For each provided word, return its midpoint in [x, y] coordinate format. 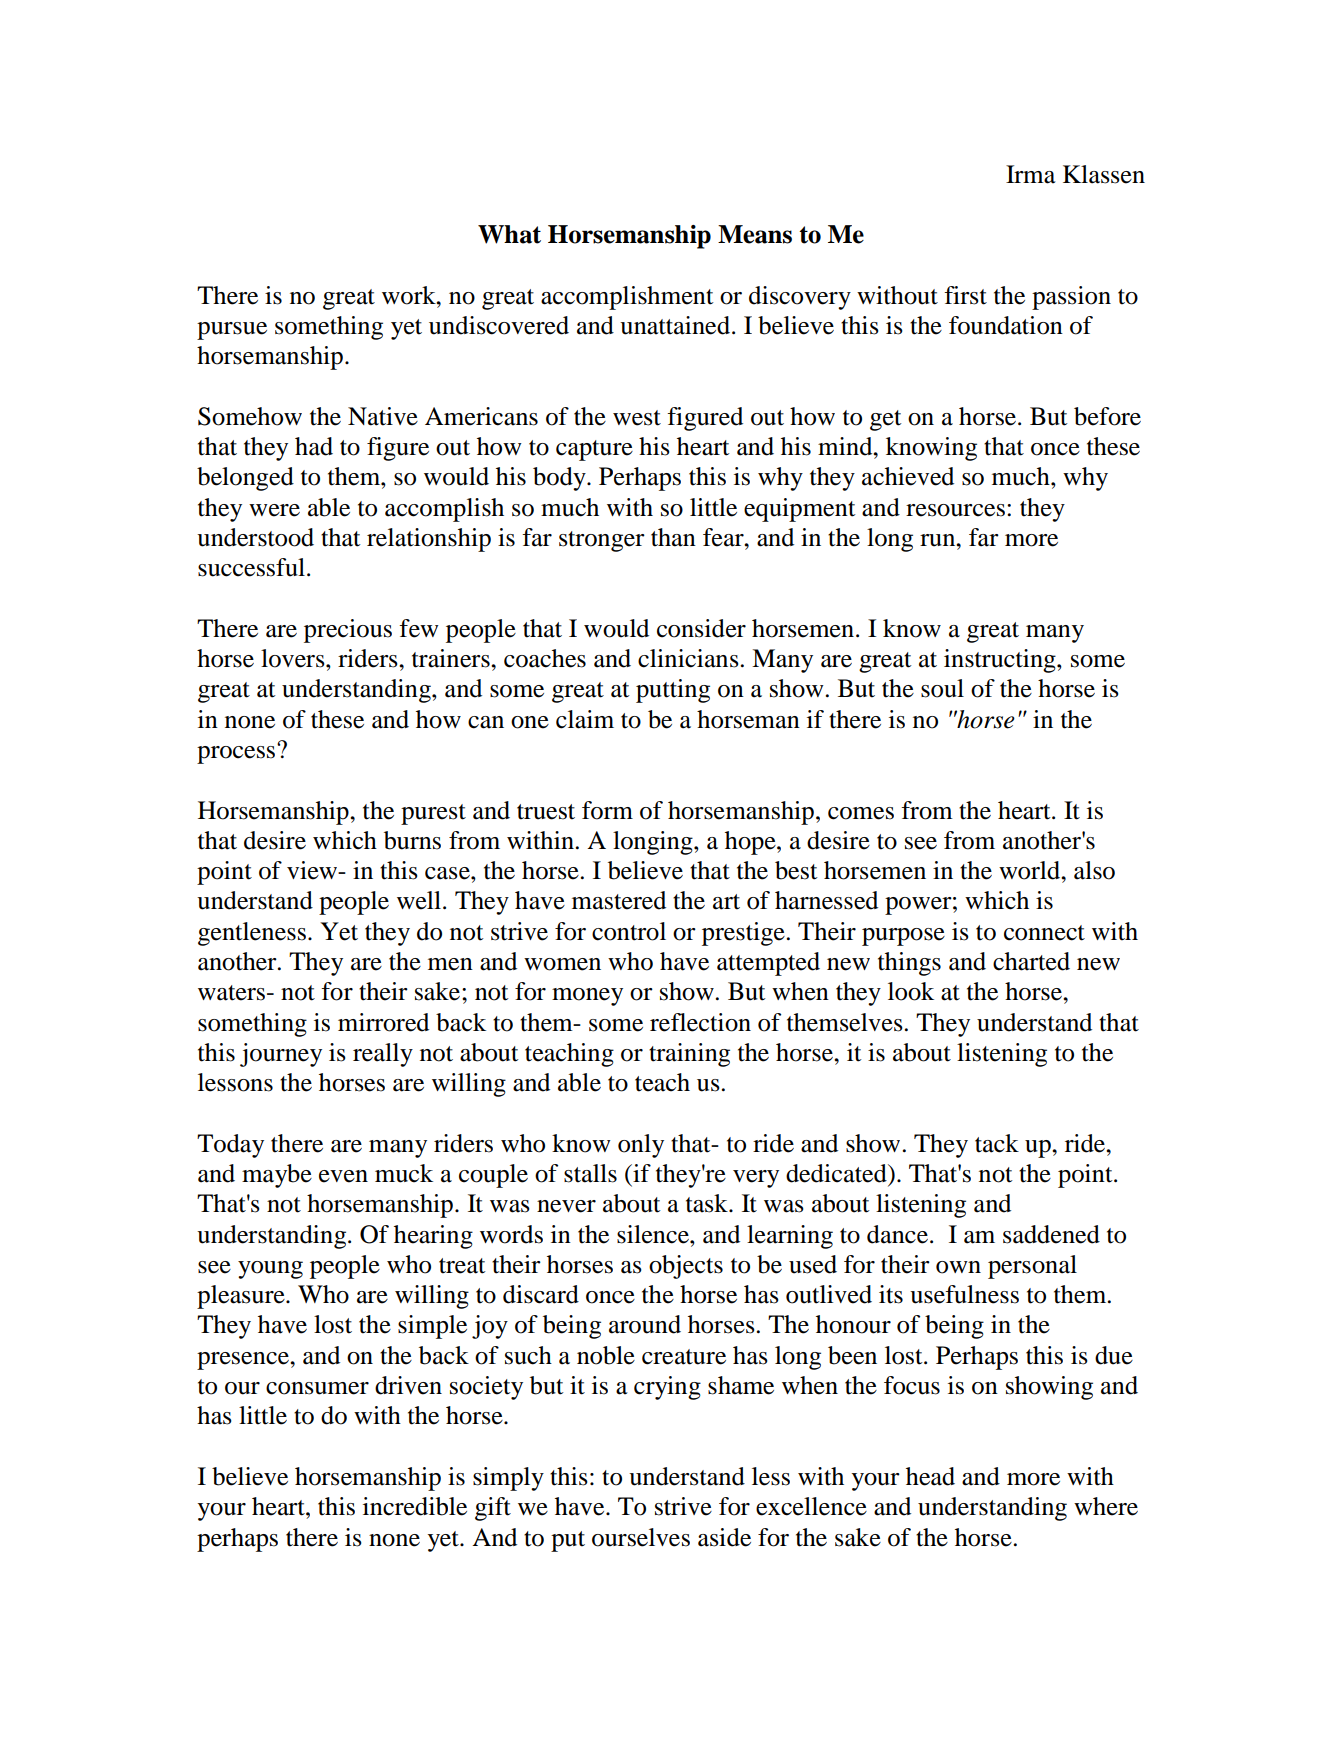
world [1031, 870]
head [930, 1476]
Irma [1031, 174]
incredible [415, 1506]
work [410, 295]
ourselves [641, 1537]
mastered [619, 900]
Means [755, 234]
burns [412, 840]
